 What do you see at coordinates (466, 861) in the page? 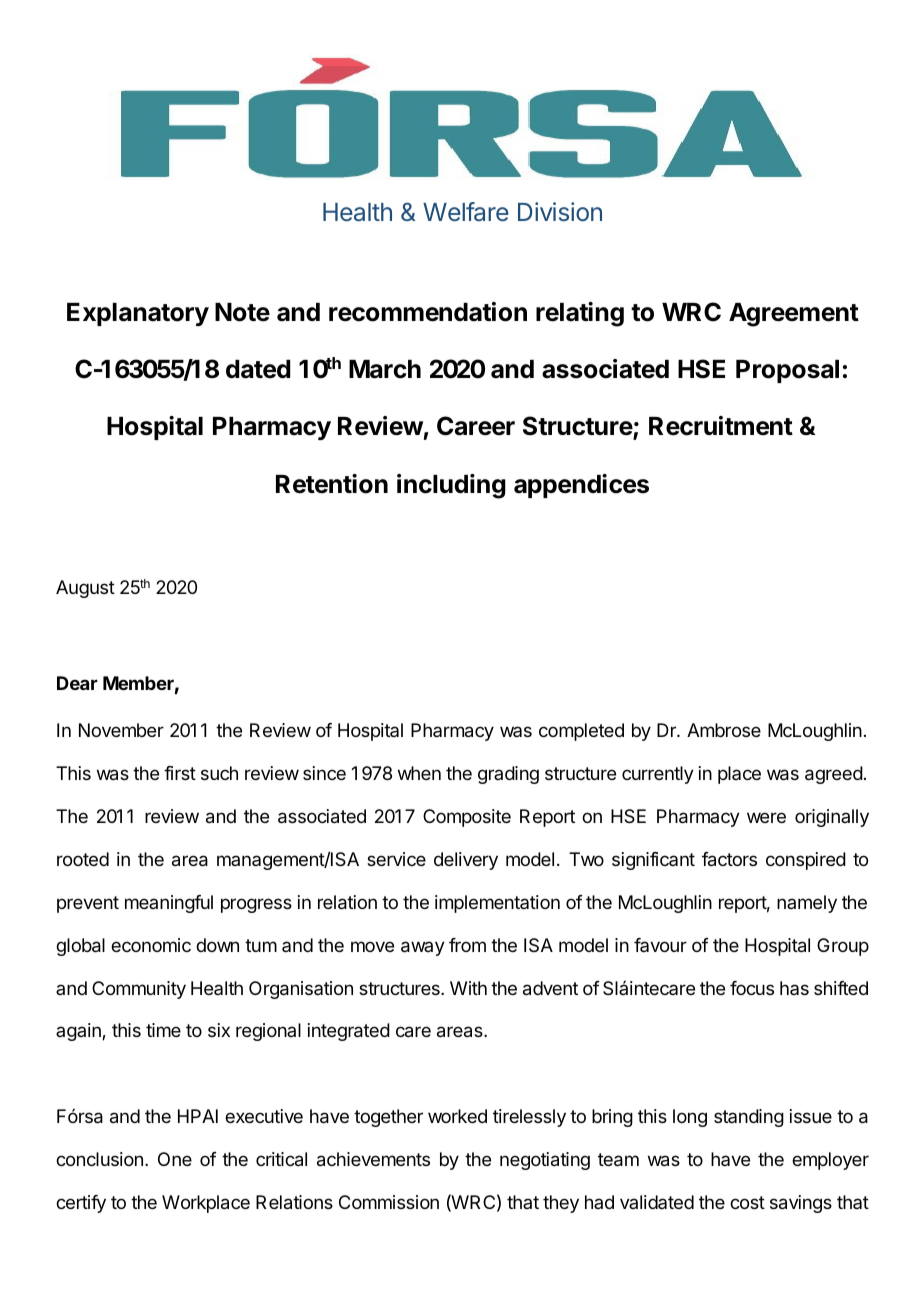
I see `delivery` at bounding box center [466, 861].
